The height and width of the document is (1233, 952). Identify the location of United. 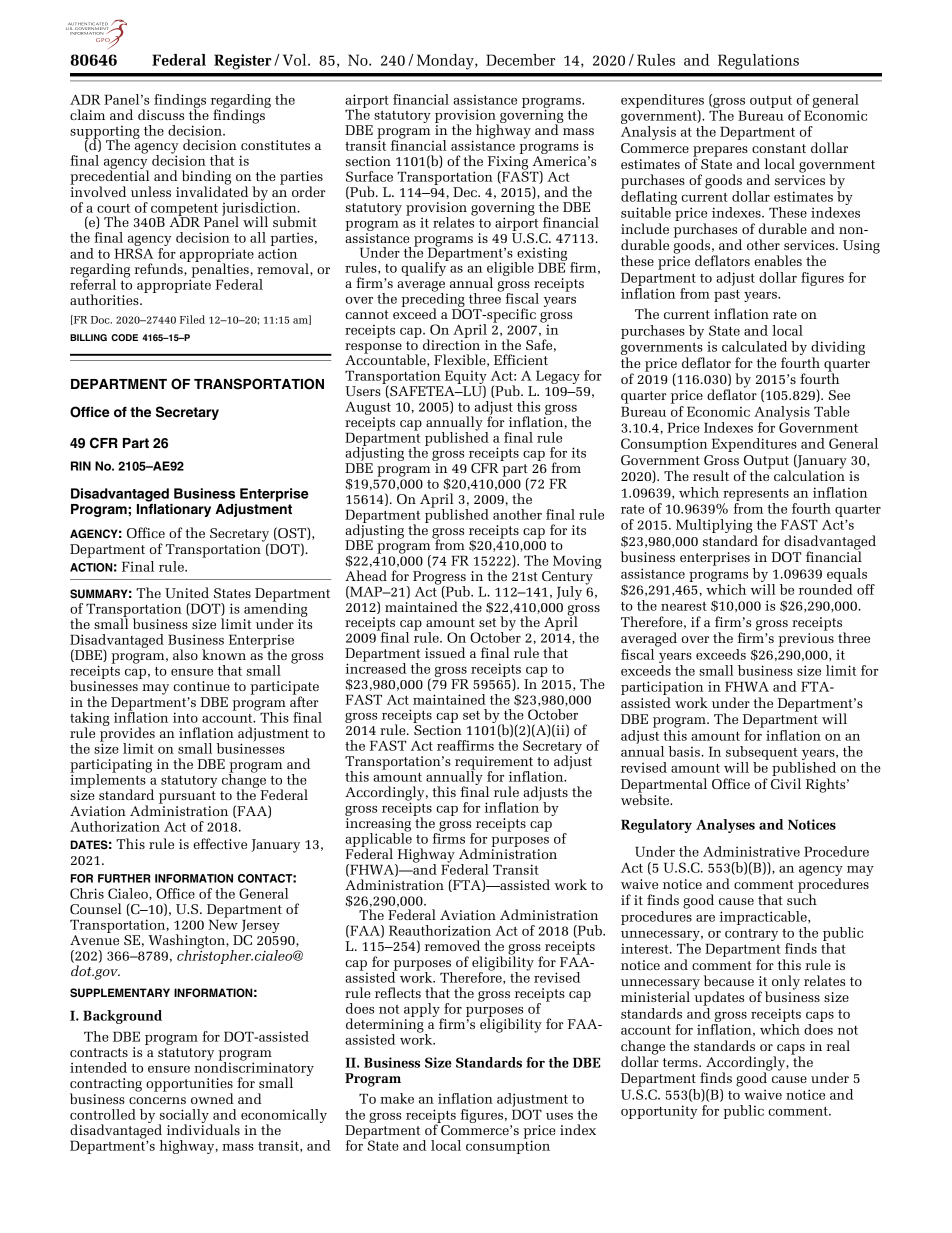
(187, 592).
